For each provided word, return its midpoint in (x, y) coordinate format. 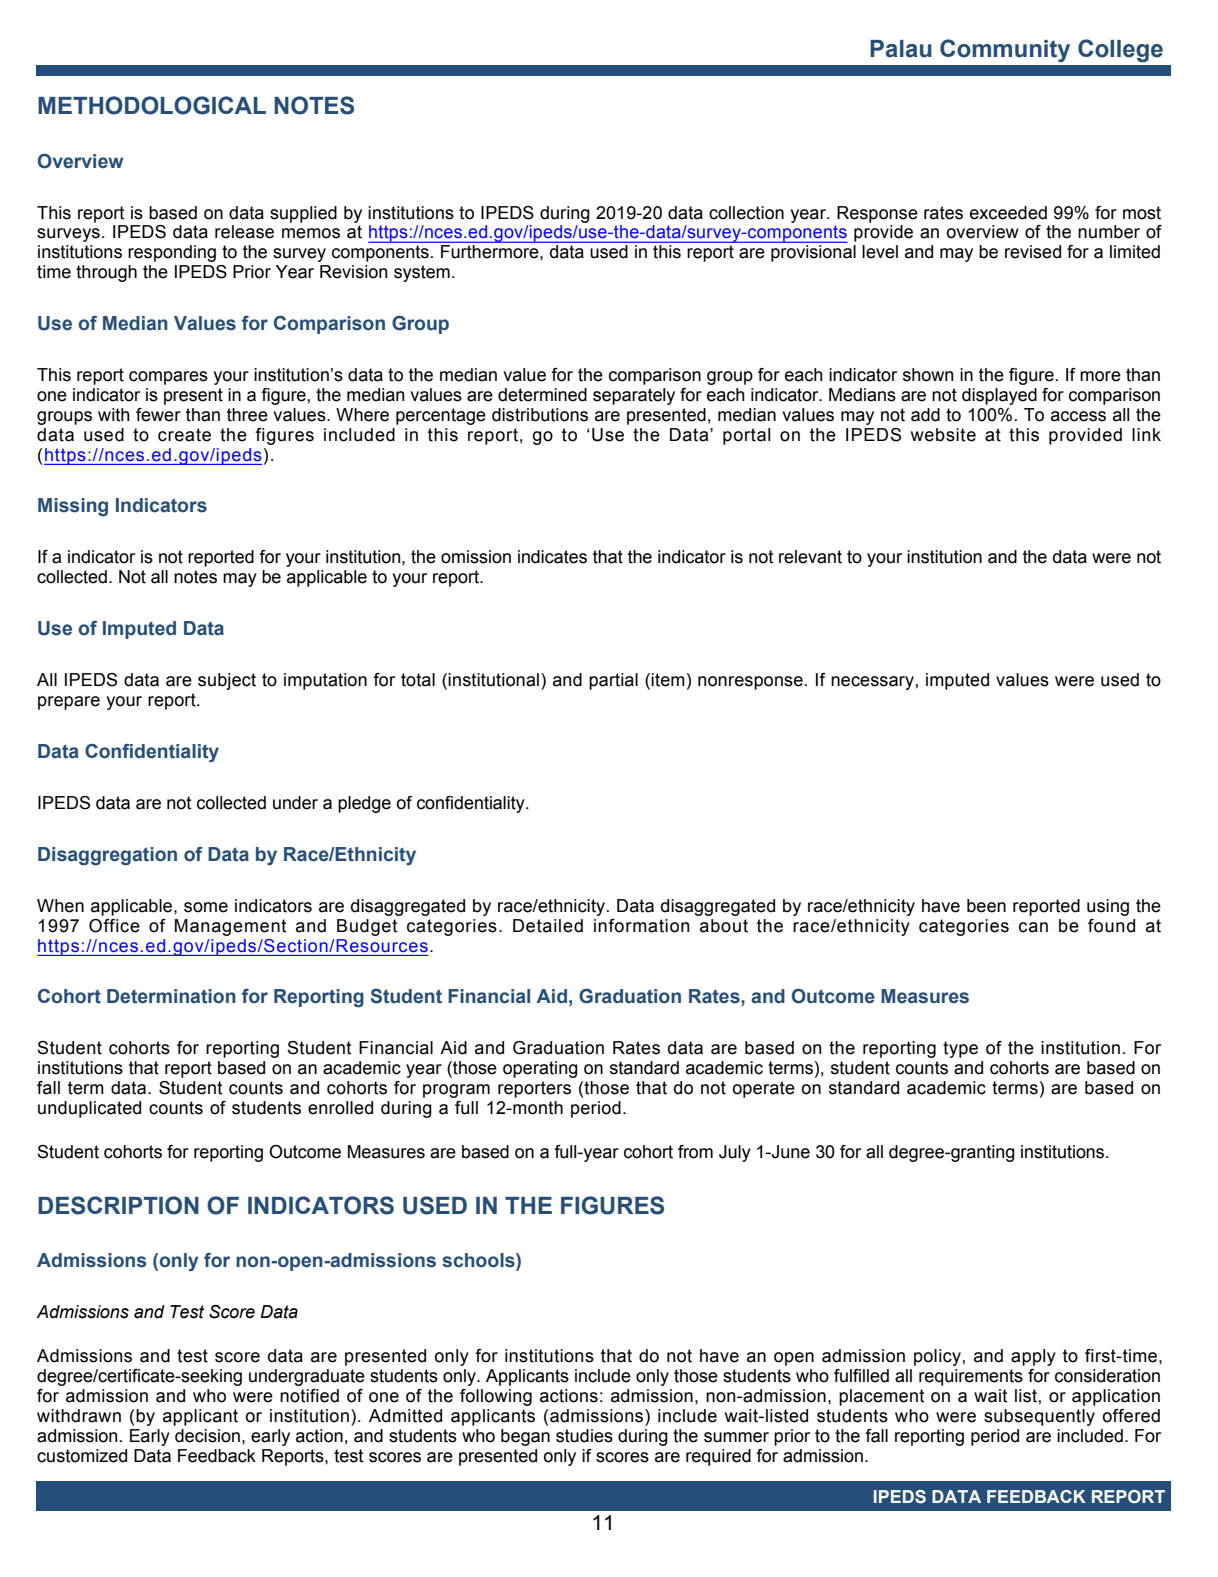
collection (746, 213)
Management (231, 927)
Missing (73, 507)
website (943, 435)
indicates (552, 557)
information (642, 926)
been (986, 906)
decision (207, 1436)
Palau (901, 49)
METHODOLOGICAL (152, 105)
